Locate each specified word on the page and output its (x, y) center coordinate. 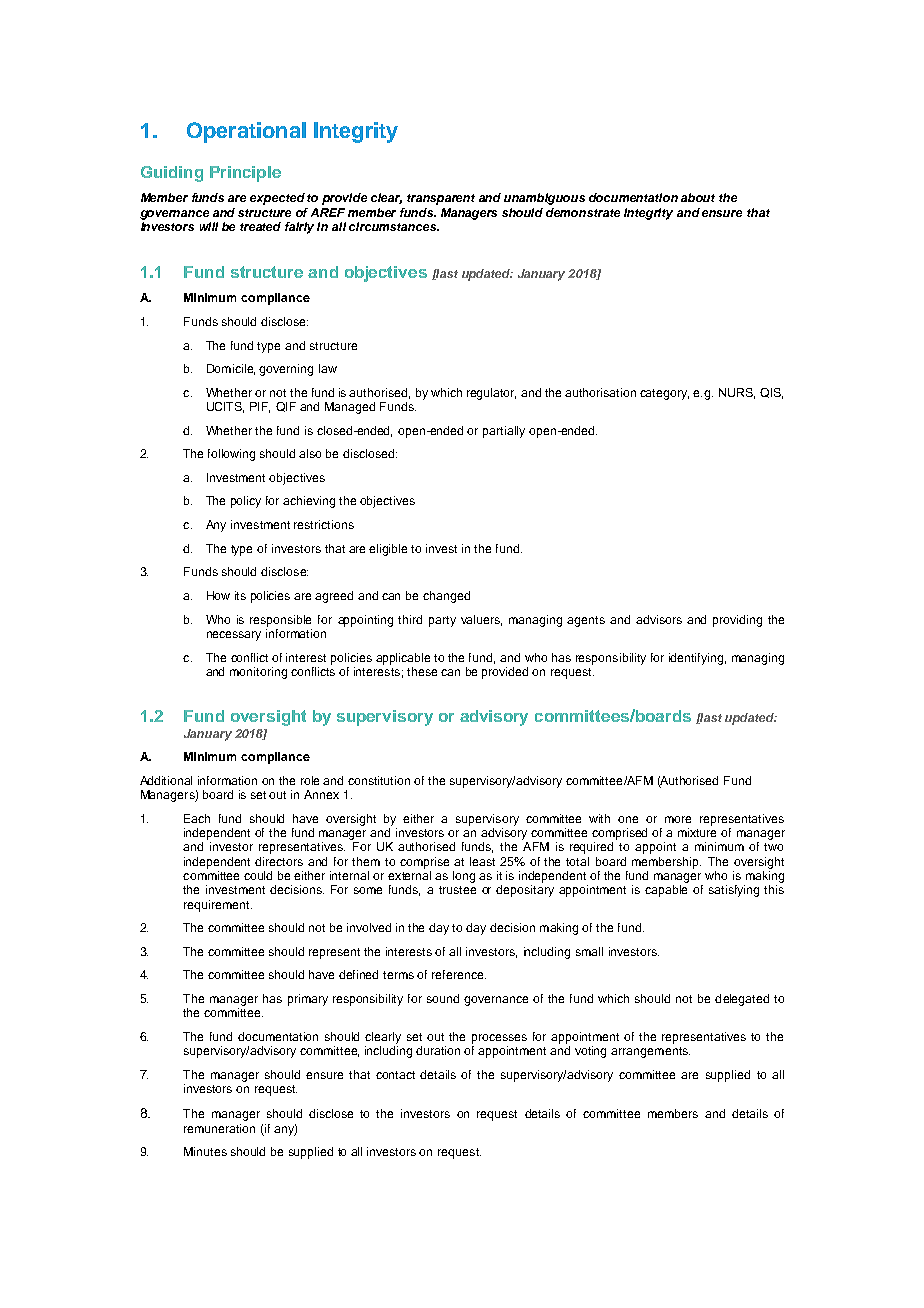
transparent (441, 199)
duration (438, 1050)
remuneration (219, 1128)
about (698, 197)
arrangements (650, 1052)
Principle (245, 174)
